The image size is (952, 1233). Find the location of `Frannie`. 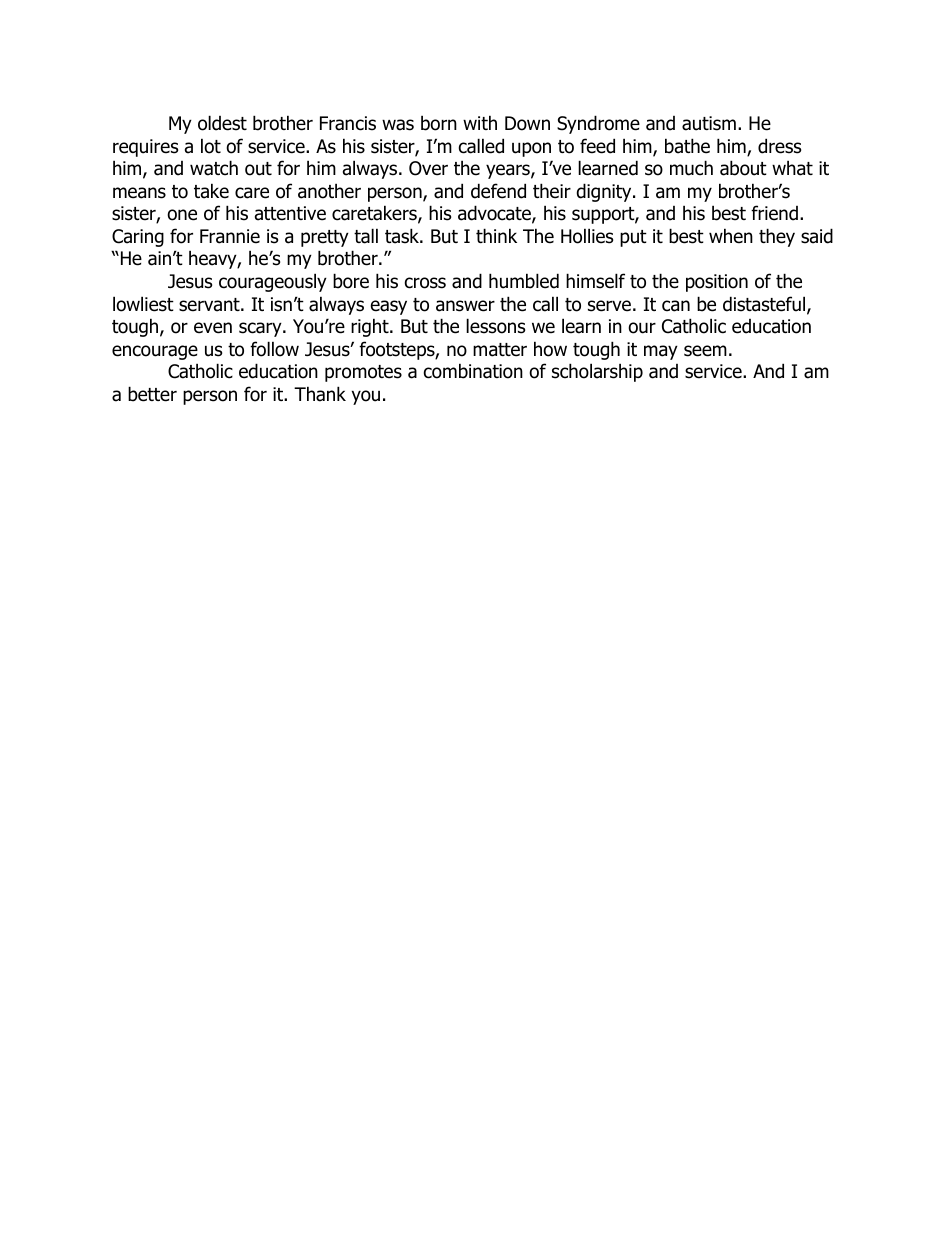

Frannie is located at coordinates (230, 236).
